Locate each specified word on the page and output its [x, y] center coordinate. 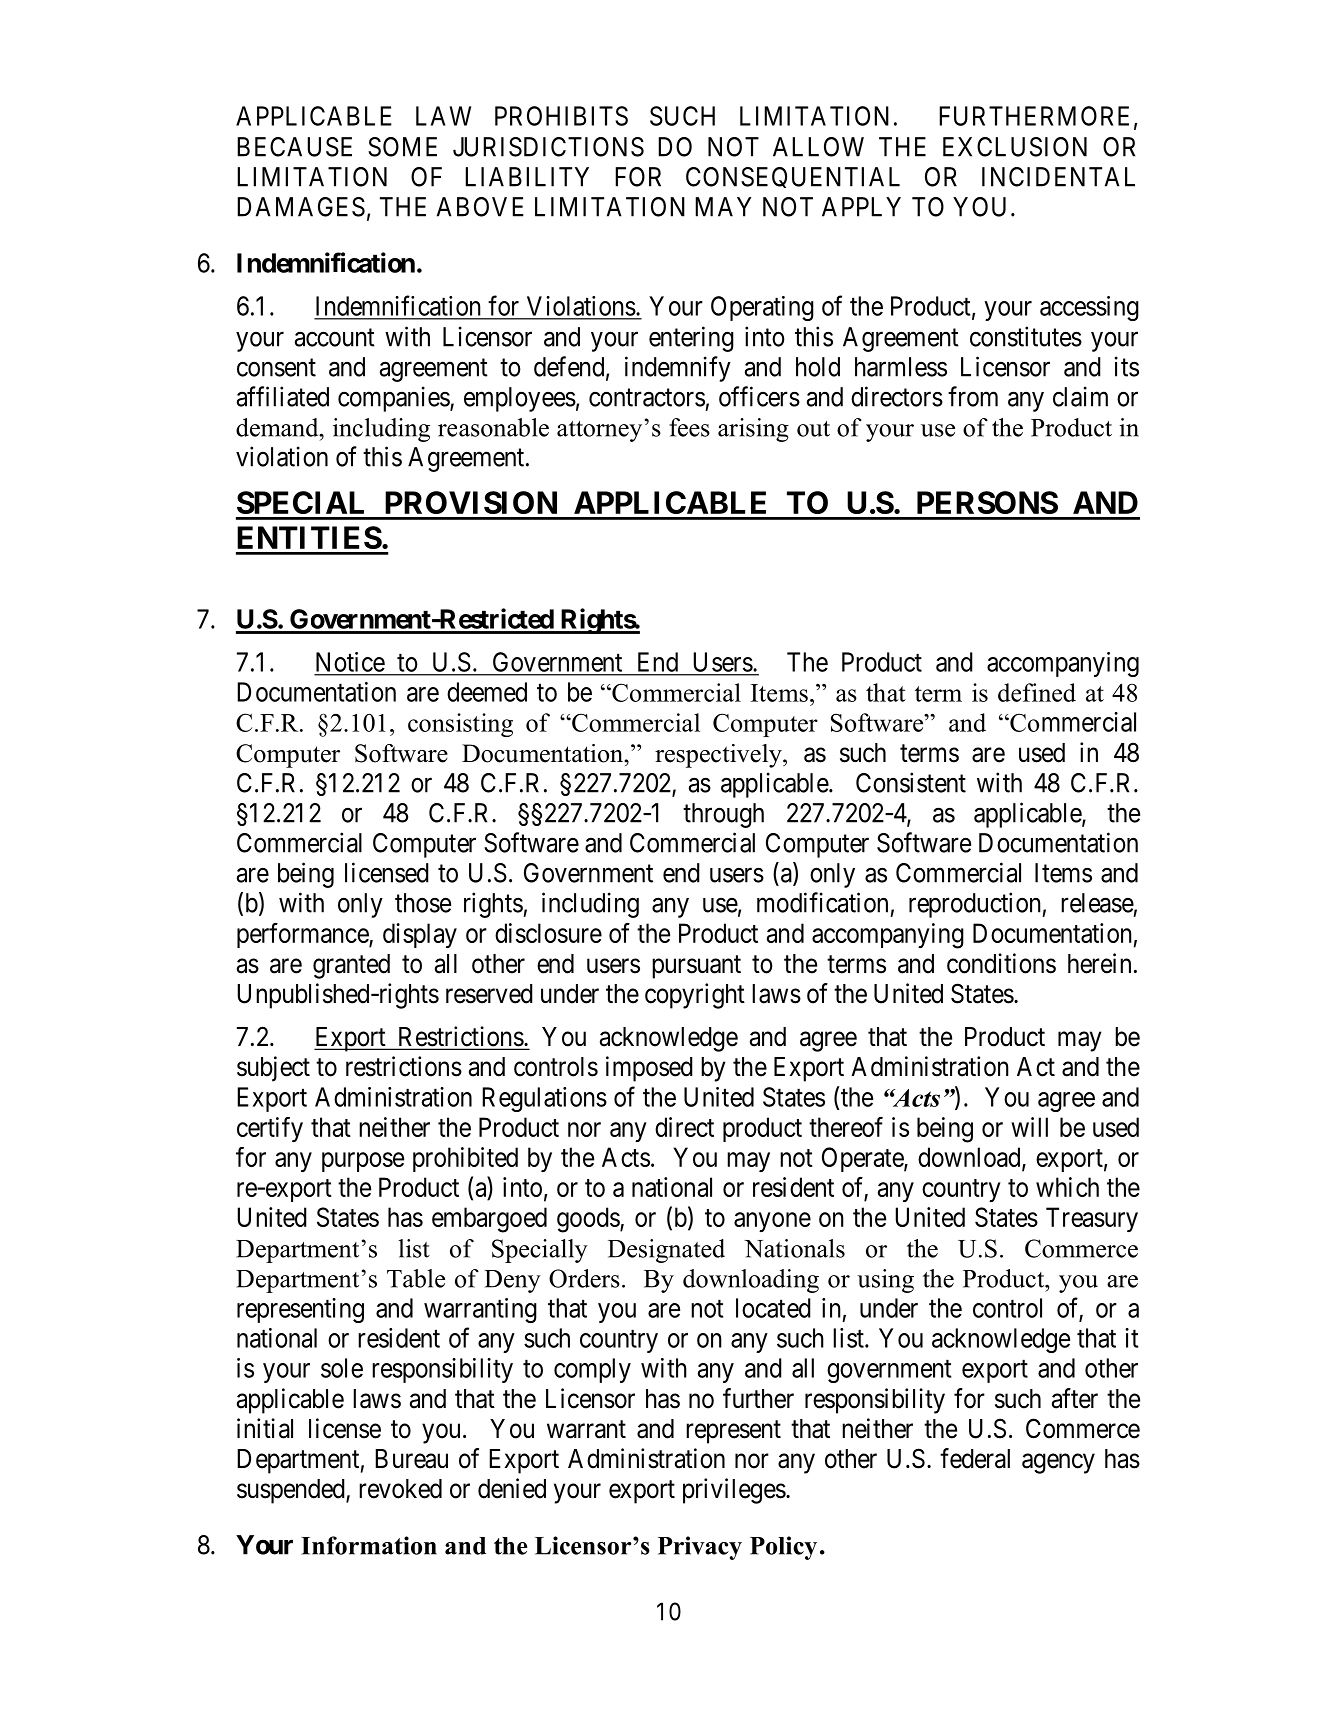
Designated [666, 1251]
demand [278, 427]
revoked [400, 1489]
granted [351, 966]
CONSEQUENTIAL [793, 177]
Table [416, 1278]
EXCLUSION [1015, 147]
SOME [402, 147]
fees [689, 427]
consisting [460, 725]
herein [1099, 963]
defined [1037, 692]
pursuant [696, 967]
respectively [719, 756]
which [1067, 1187]
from [973, 396]
